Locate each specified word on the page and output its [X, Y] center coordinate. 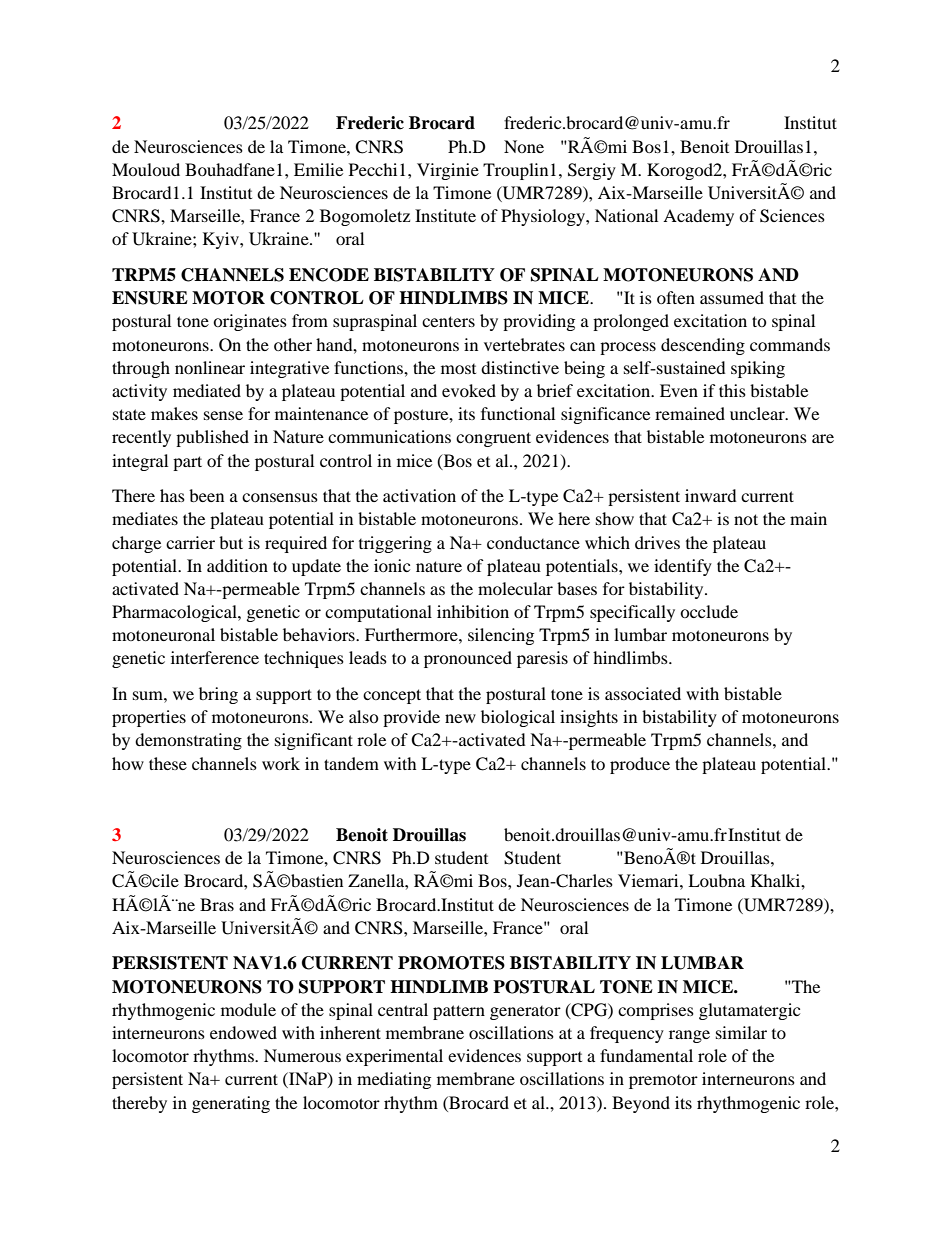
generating [231, 1104]
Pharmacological [175, 613]
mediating [394, 1080]
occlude [709, 611]
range [689, 1036]
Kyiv [222, 240]
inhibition [473, 611]
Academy [698, 217]
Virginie [448, 171]
